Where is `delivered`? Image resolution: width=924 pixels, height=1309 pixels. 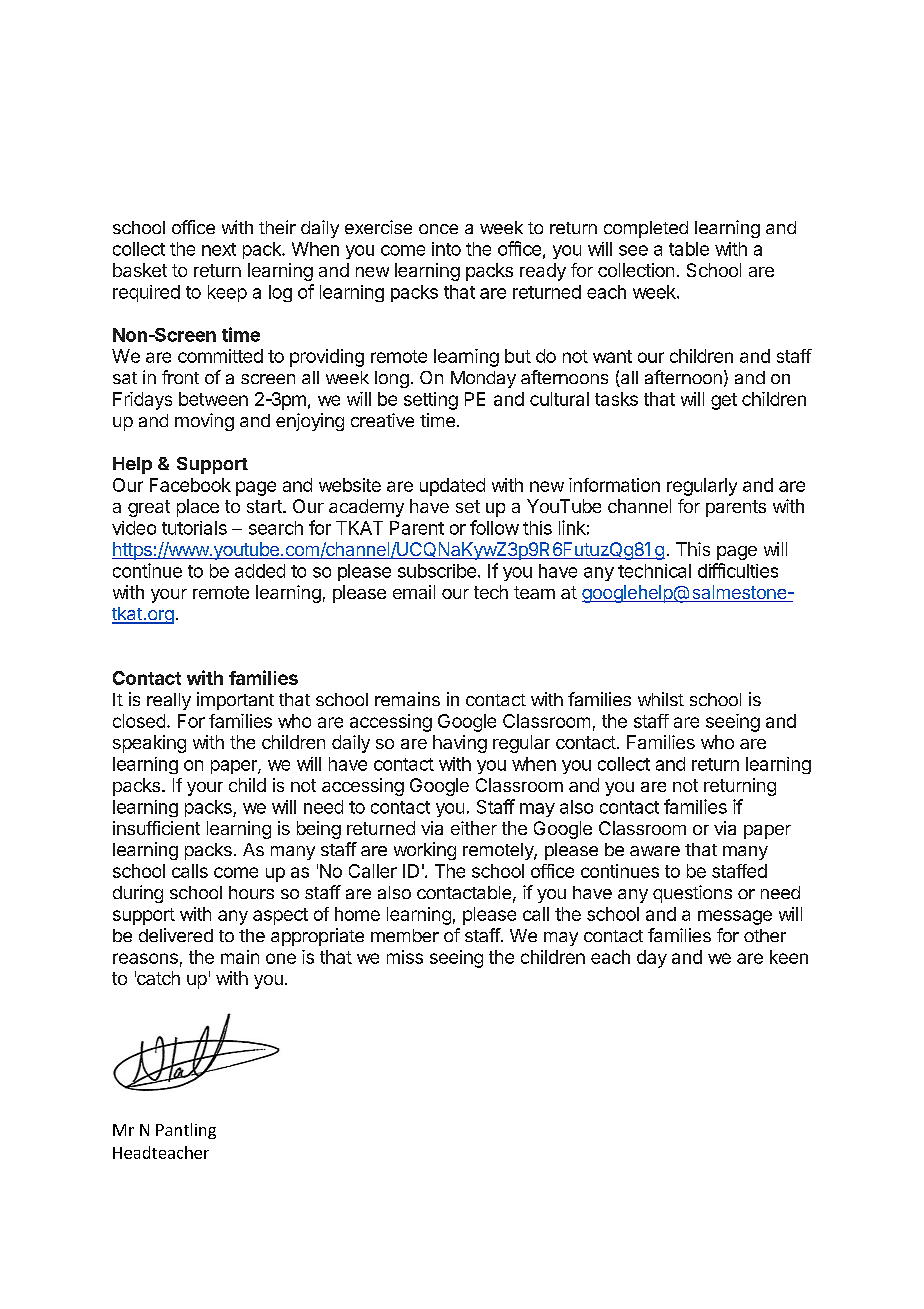
delivered is located at coordinates (176, 935).
